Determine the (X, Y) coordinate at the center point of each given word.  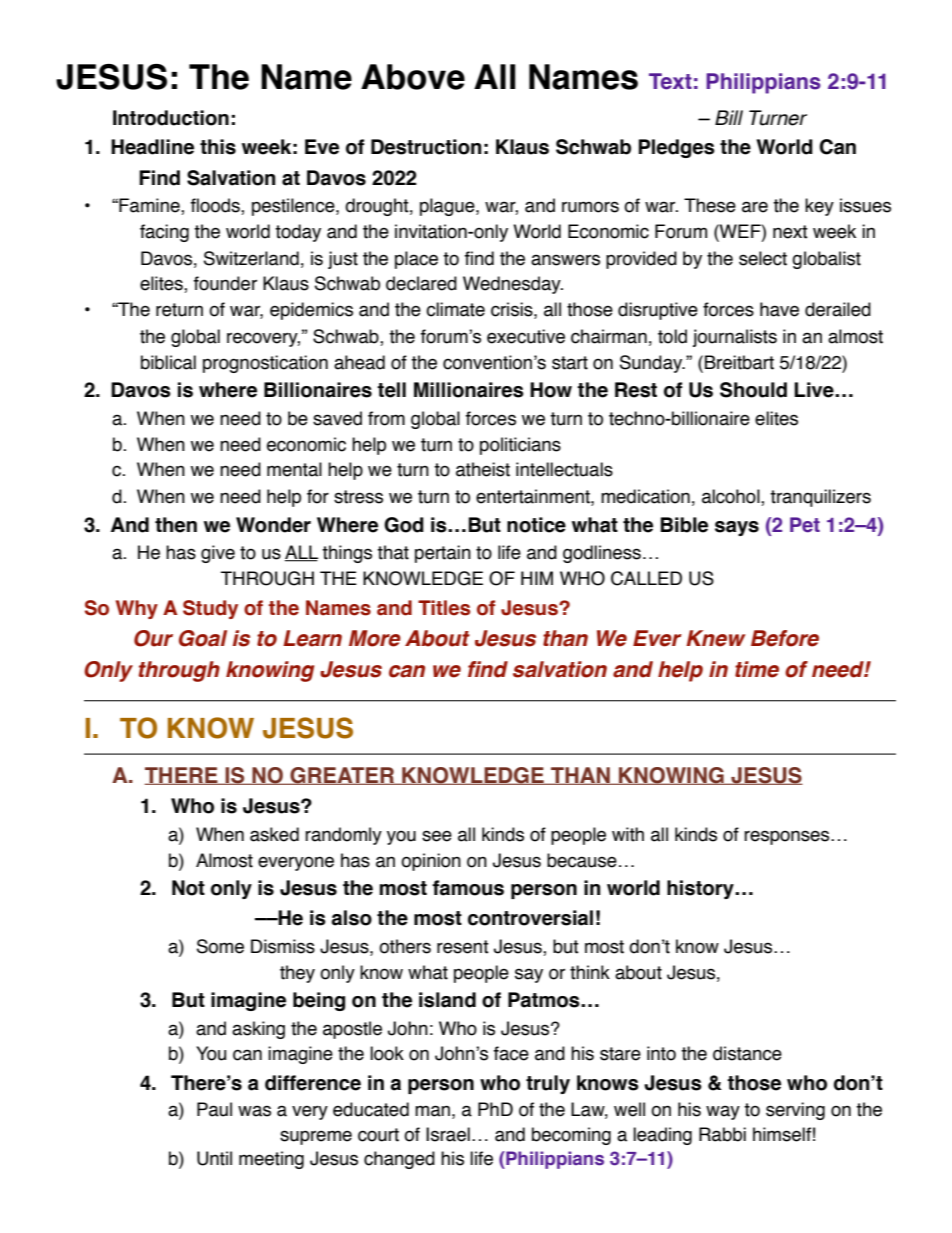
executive (526, 336)
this (218, 147)
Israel (448, 1134)
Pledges (677, 148)
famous (468, 888)
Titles (444, 608)
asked (274, 834)
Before (785, 638)
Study (210, 609)
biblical (168, 362)
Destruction (426, 147)
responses (788, 837)
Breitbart (739, 362)
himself (782, 1134)
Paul (214, 1109)
